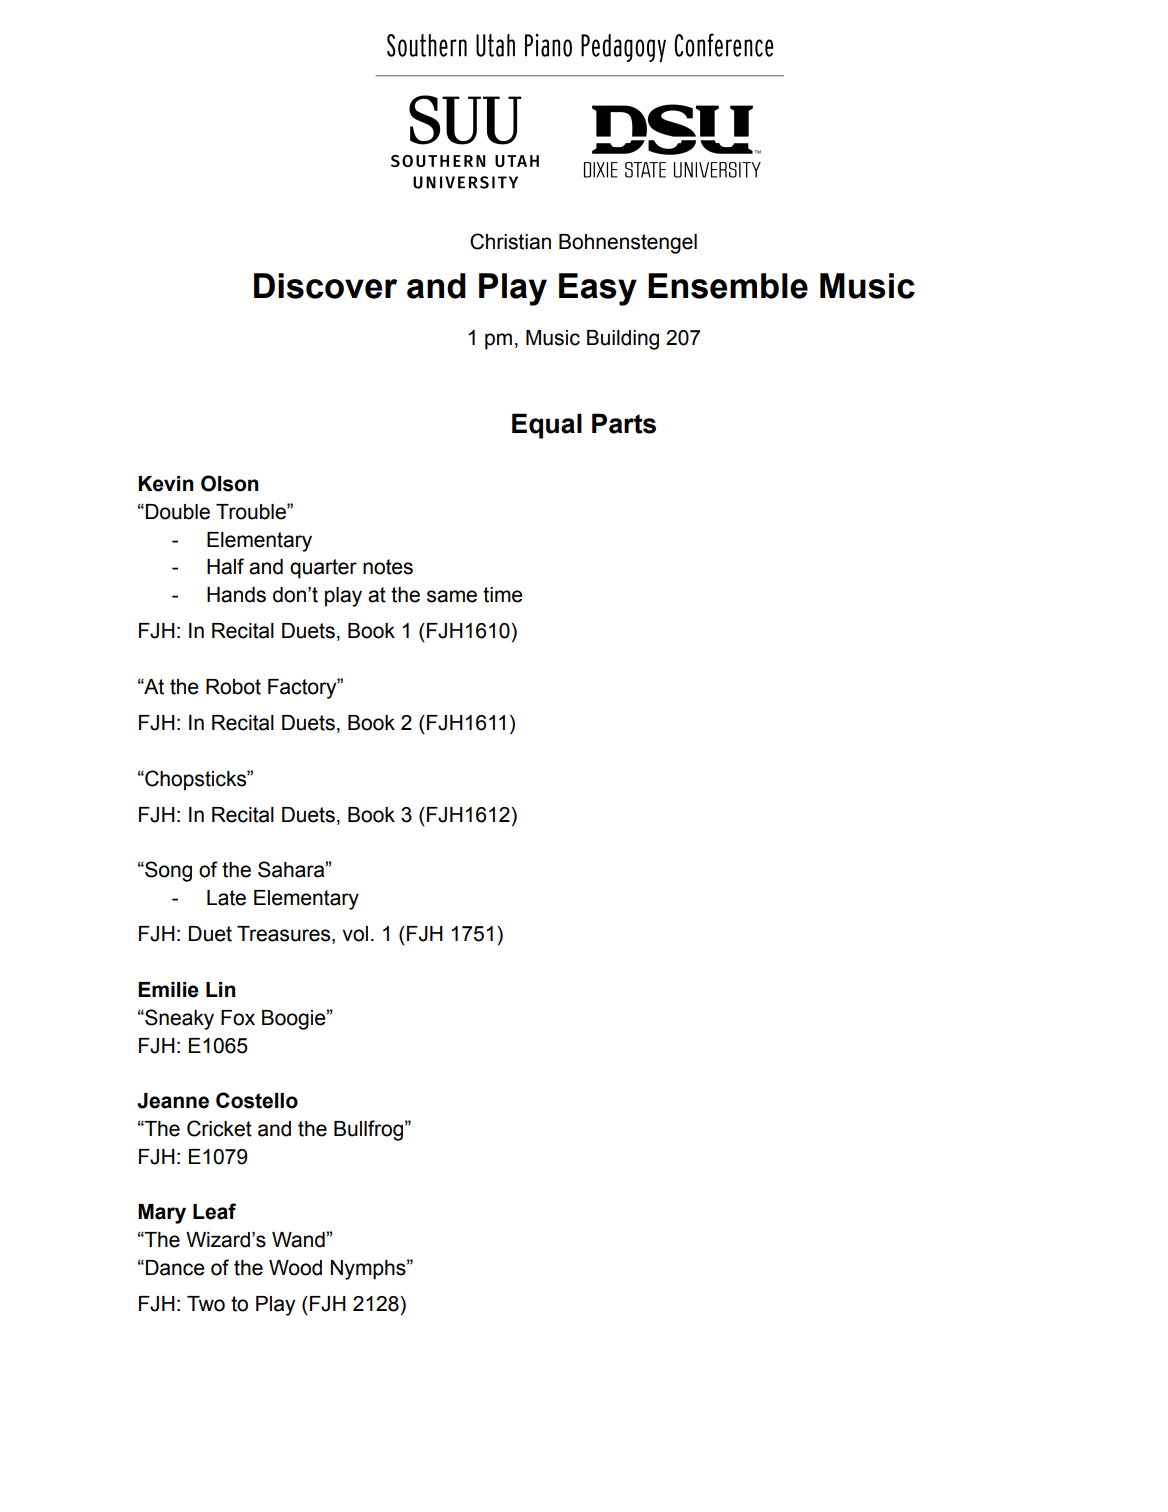 The image size is (1168, 1512). What do you see at coordinates (598, 289) in the document?
I see `Easy` at bounding box center [598, 289].
